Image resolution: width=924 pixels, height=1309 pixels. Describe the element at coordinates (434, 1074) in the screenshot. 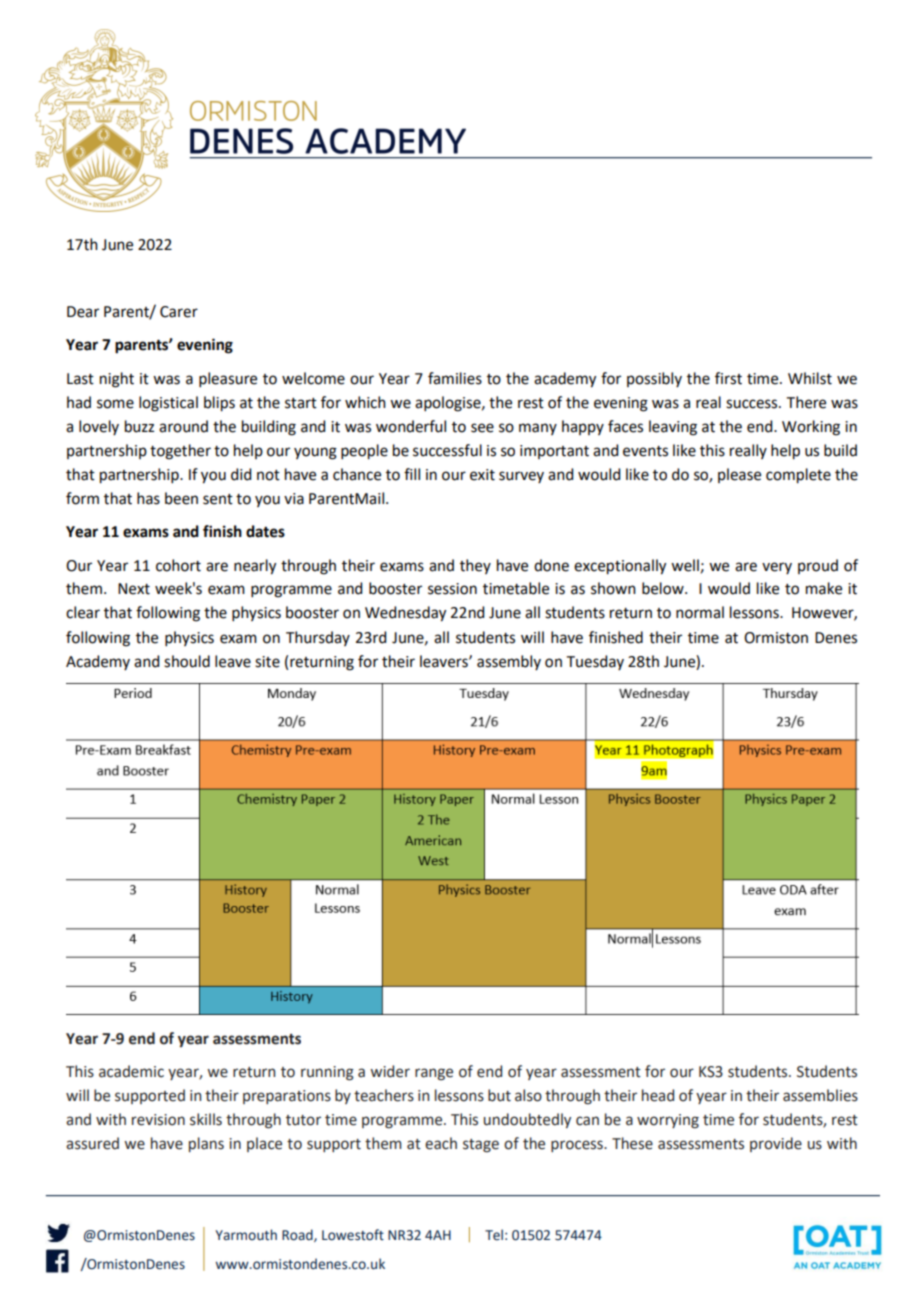

I see `range` at that location.
